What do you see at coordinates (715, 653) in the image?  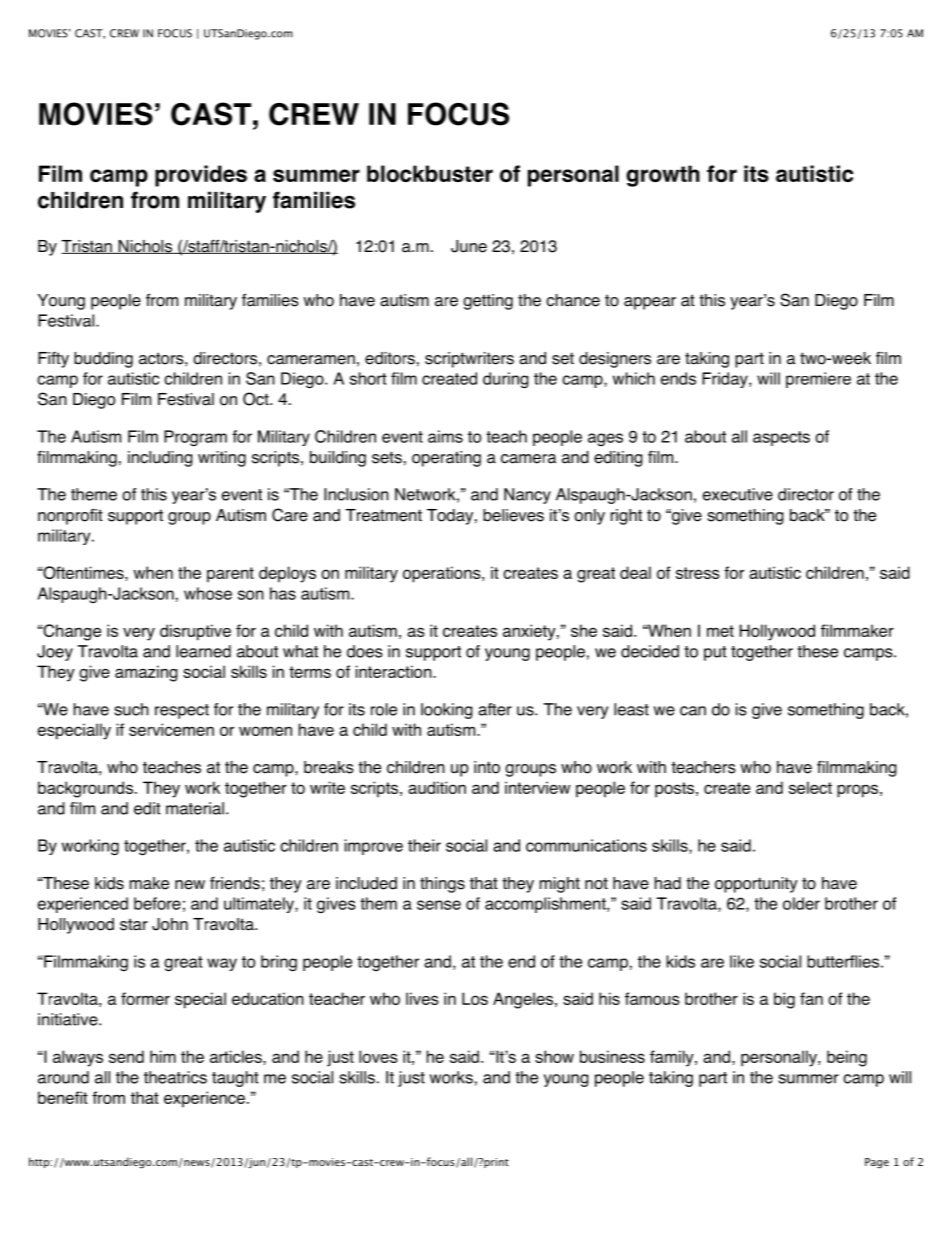 I see `put` at bounding box center [715, 653].
